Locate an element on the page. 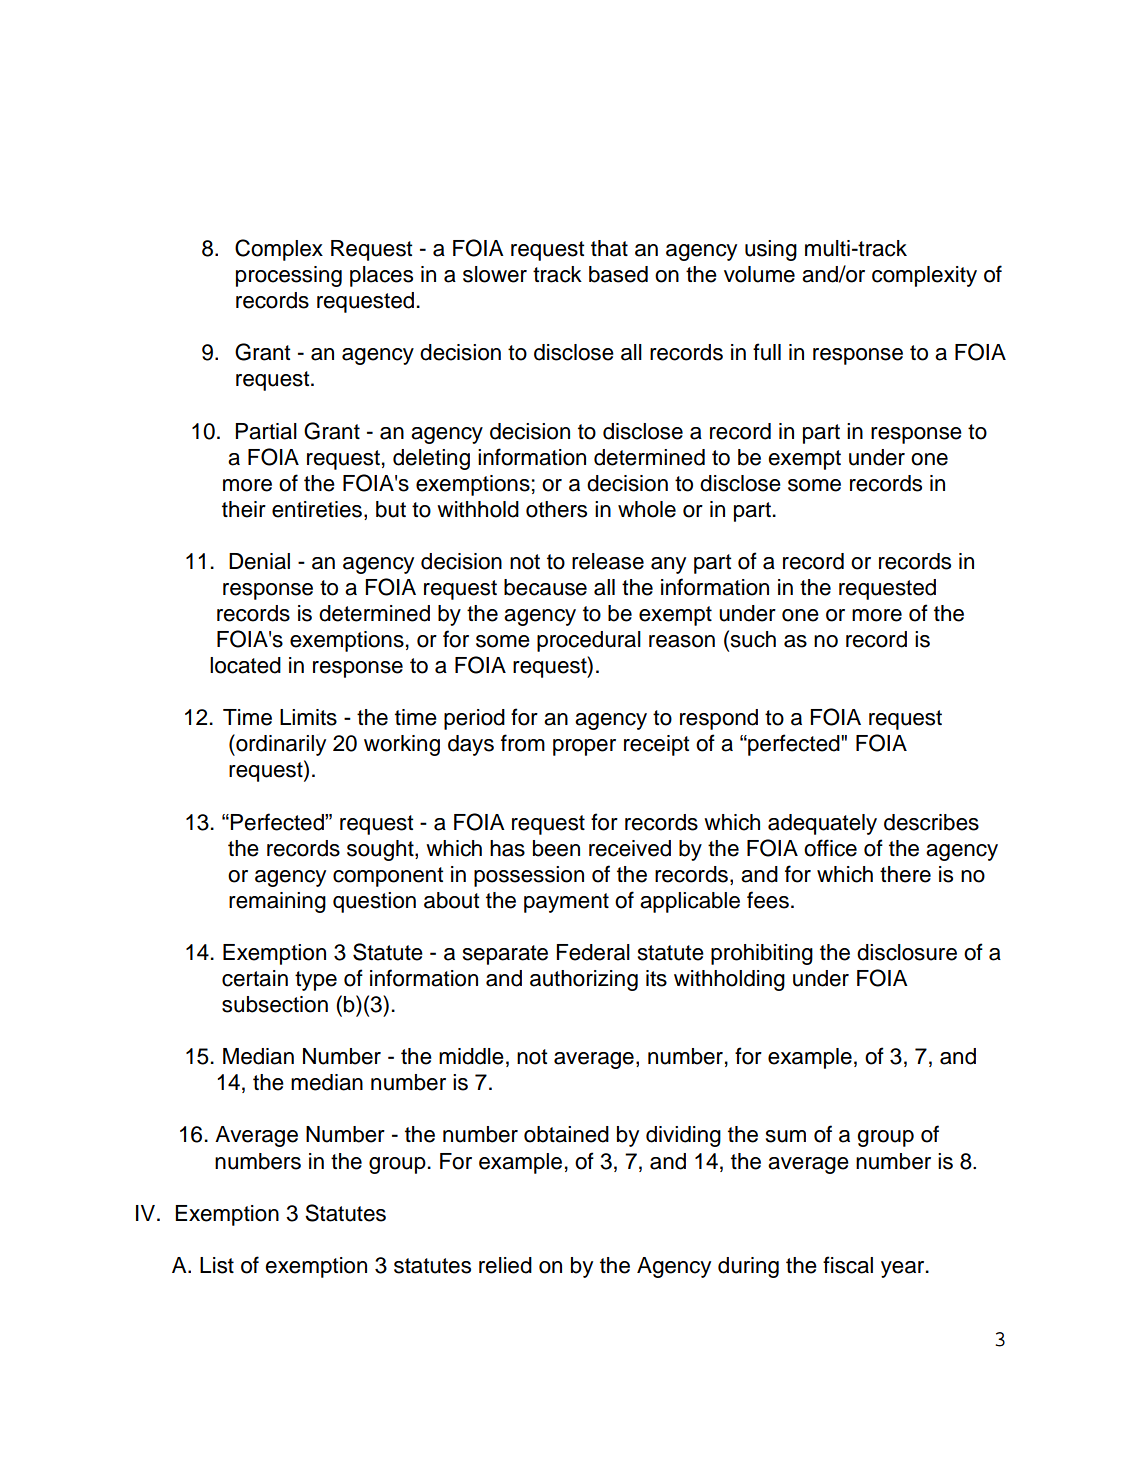 Image resolution: width=1141 pixels, height=1477 pixels. fiscal is located at coordinates (848, 1265).
